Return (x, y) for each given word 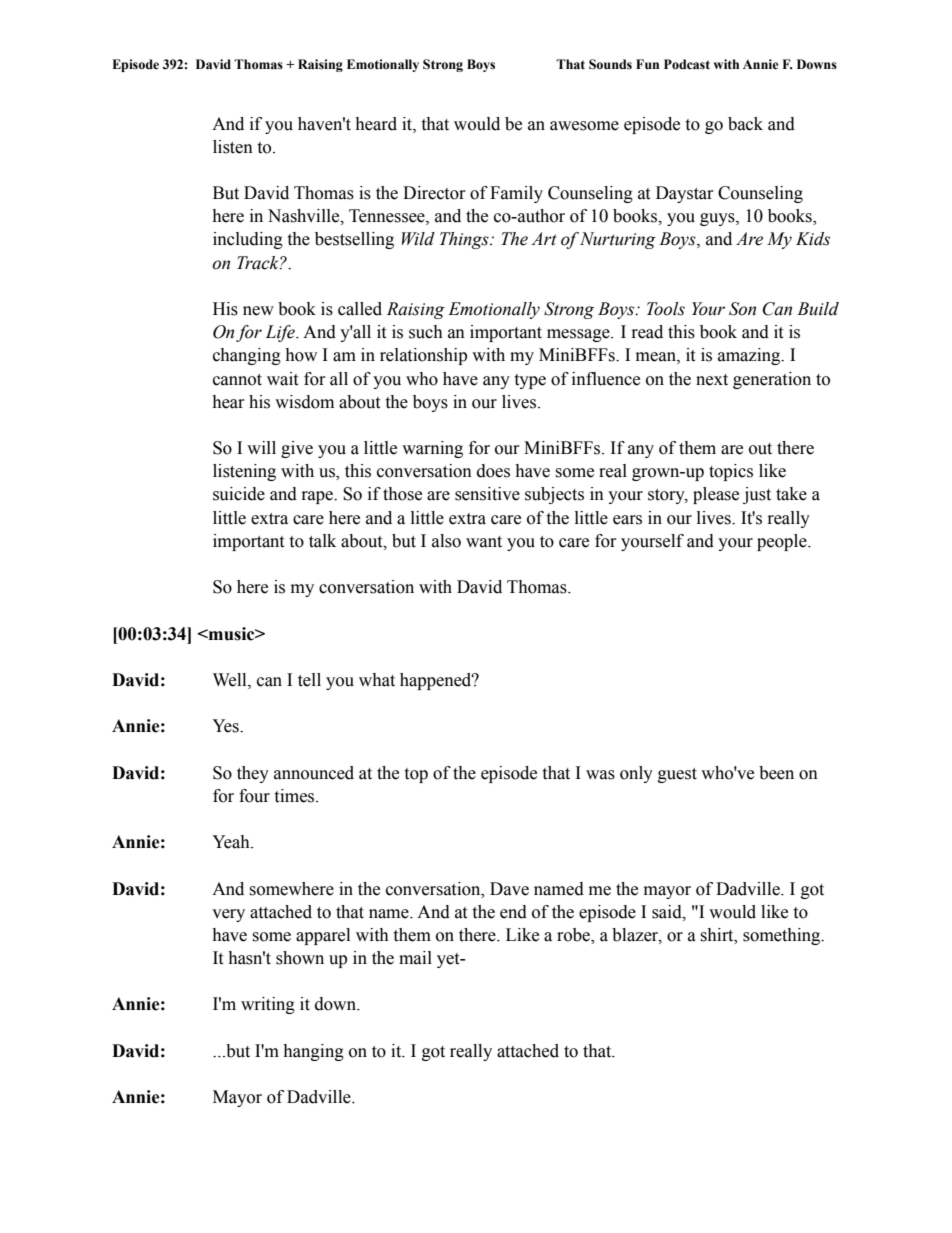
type (530, 381)
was (600, 775)
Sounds (610, 64)
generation (772, 380)
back (745, 124)
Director (434, 193)
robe (574, 936)
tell (309, 680)
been (776, 773)
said (668, 912)
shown (300, 958)
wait (282, 379)
